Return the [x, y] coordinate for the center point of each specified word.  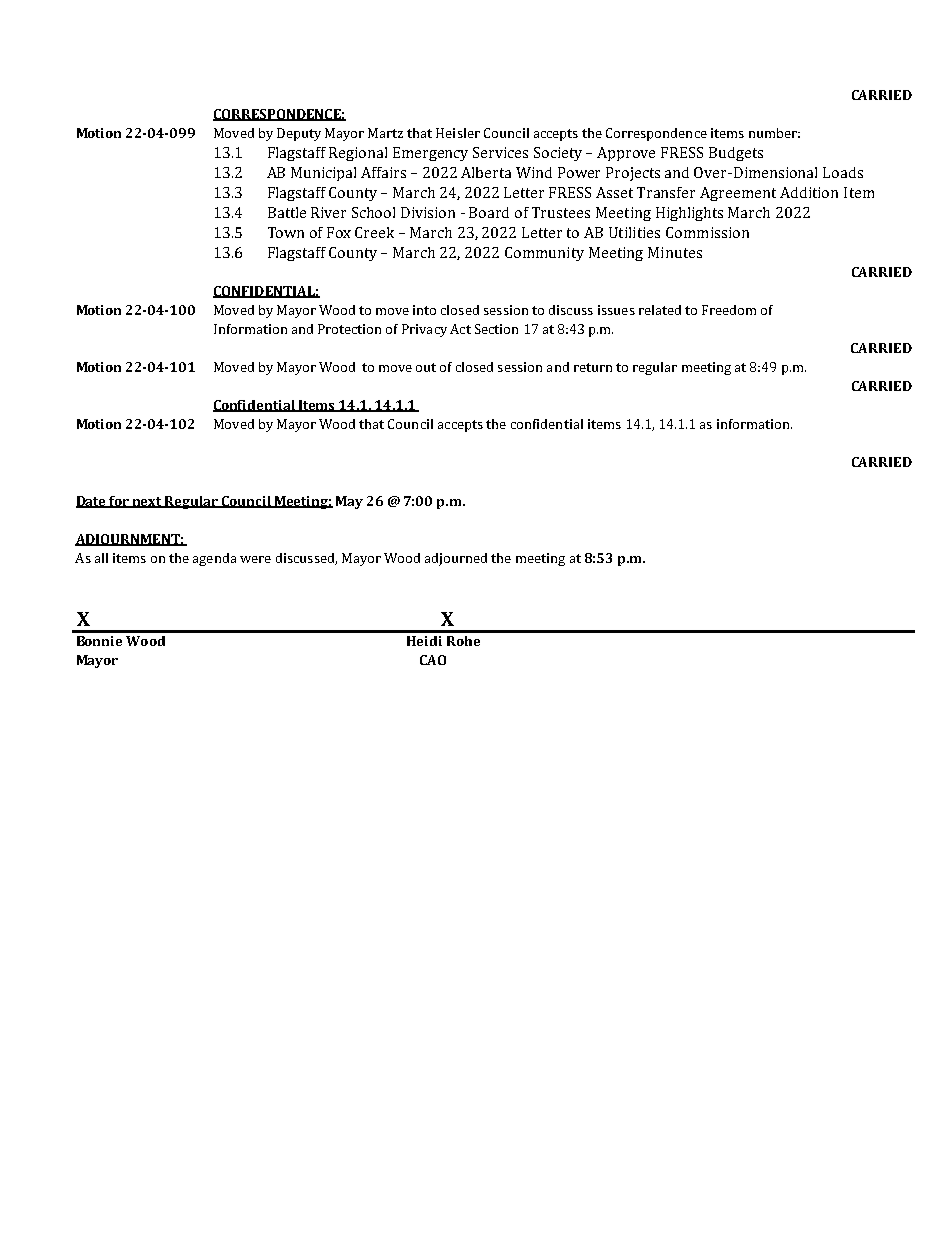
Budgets [736, 154]
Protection [349, 329]
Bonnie [99, 641]
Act [460, 329]
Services [500, 152]
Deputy [299, 134]
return [593, 367]
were [255, 559]
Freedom [729, 310]
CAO [433, 660]
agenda [214, 559]
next [147, 502]
